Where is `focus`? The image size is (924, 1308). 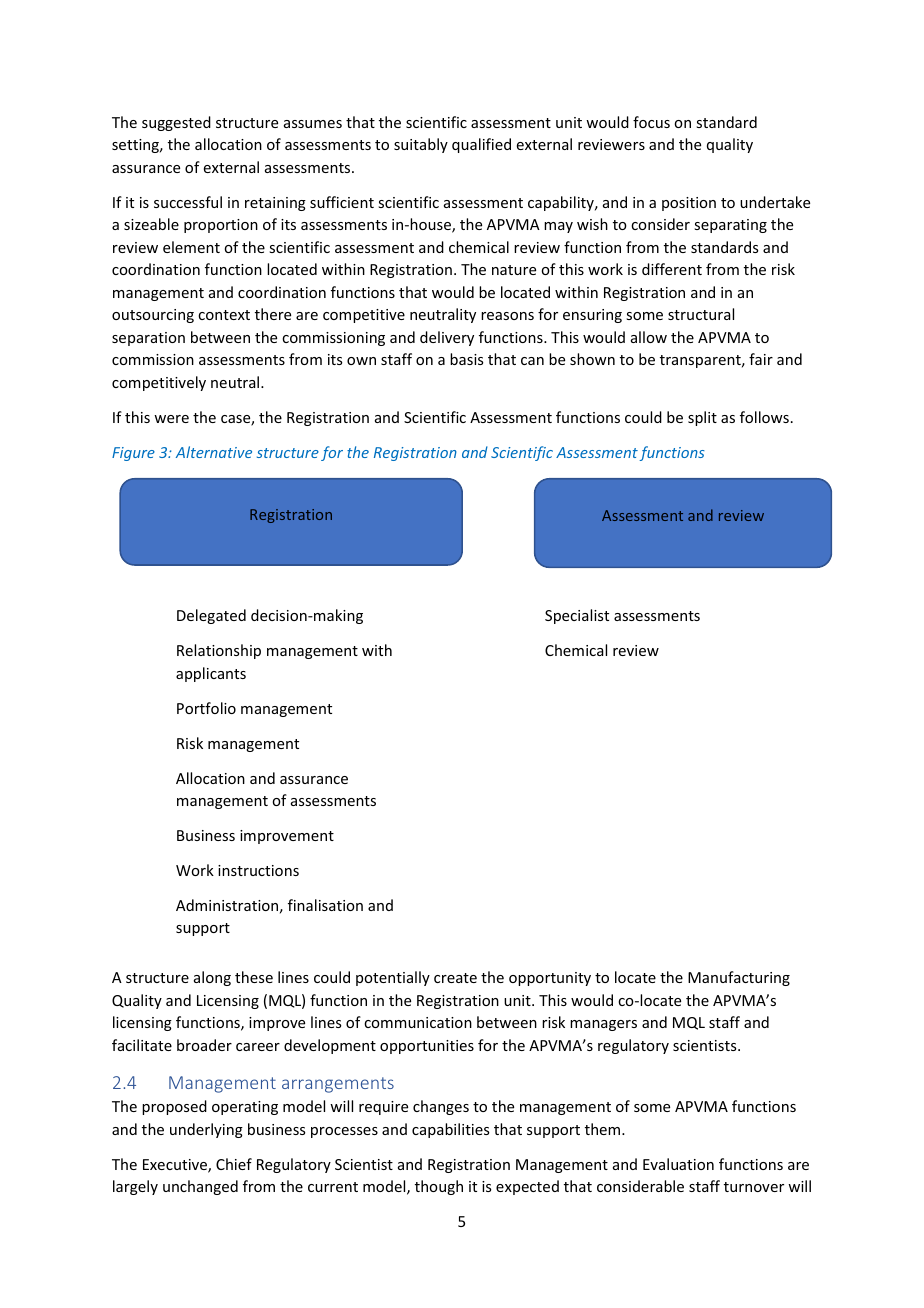 focus is located at coordinates (651, 122).
